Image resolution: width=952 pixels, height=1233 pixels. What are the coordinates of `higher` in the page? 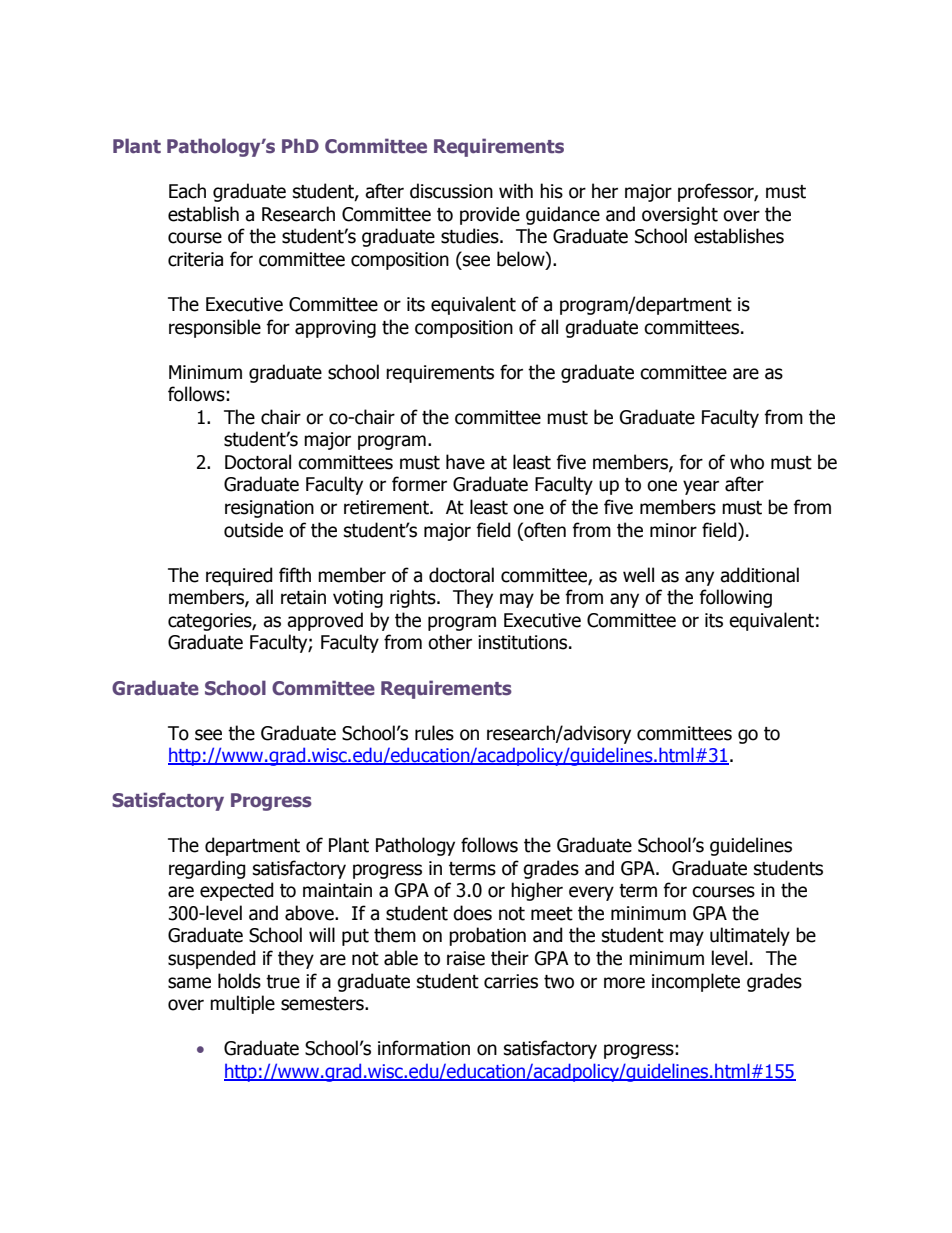 It's located at (537, 891).
